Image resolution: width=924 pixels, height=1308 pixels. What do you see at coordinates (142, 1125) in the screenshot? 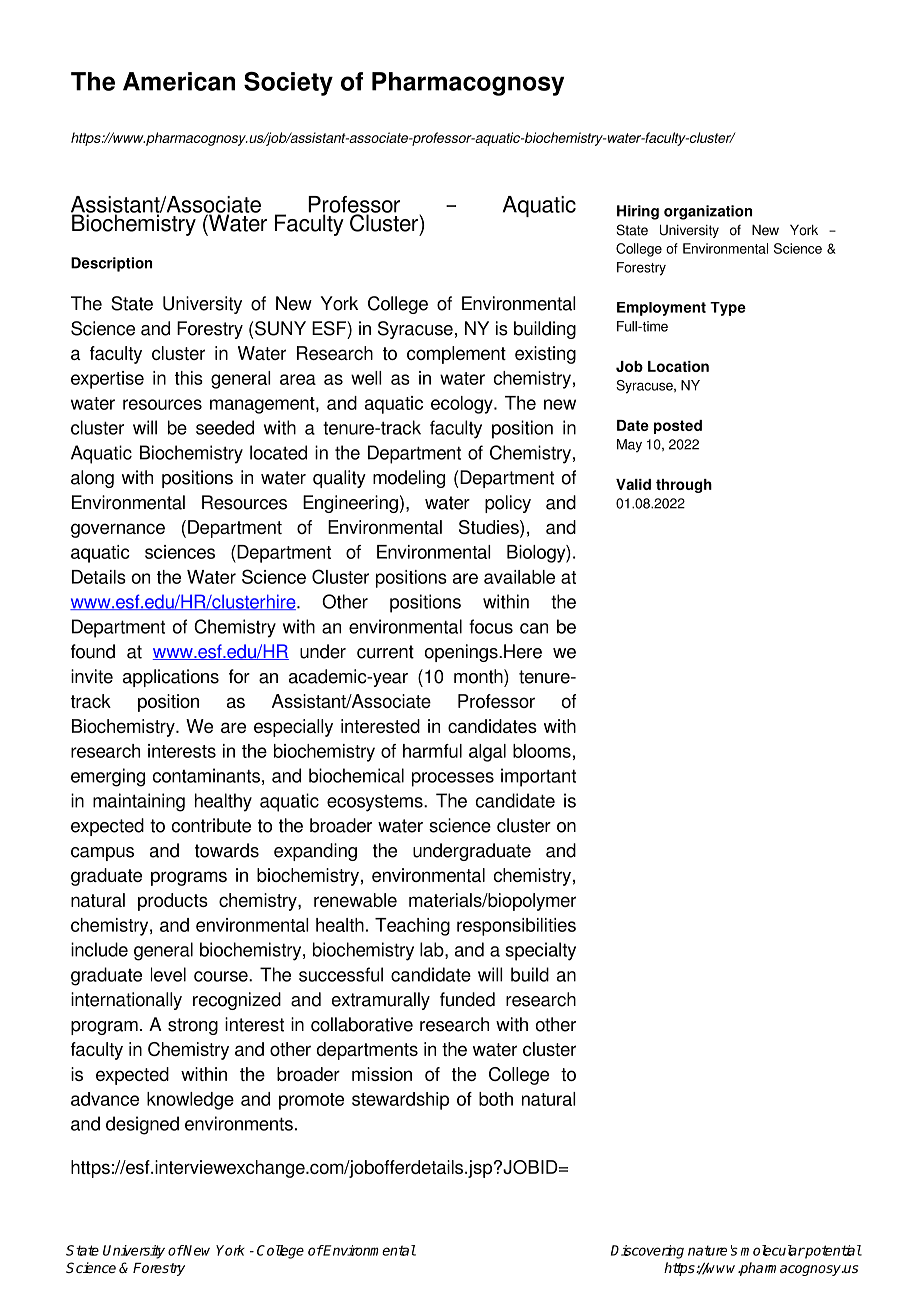
I see `designed` at bounding box center [142, 1125].
